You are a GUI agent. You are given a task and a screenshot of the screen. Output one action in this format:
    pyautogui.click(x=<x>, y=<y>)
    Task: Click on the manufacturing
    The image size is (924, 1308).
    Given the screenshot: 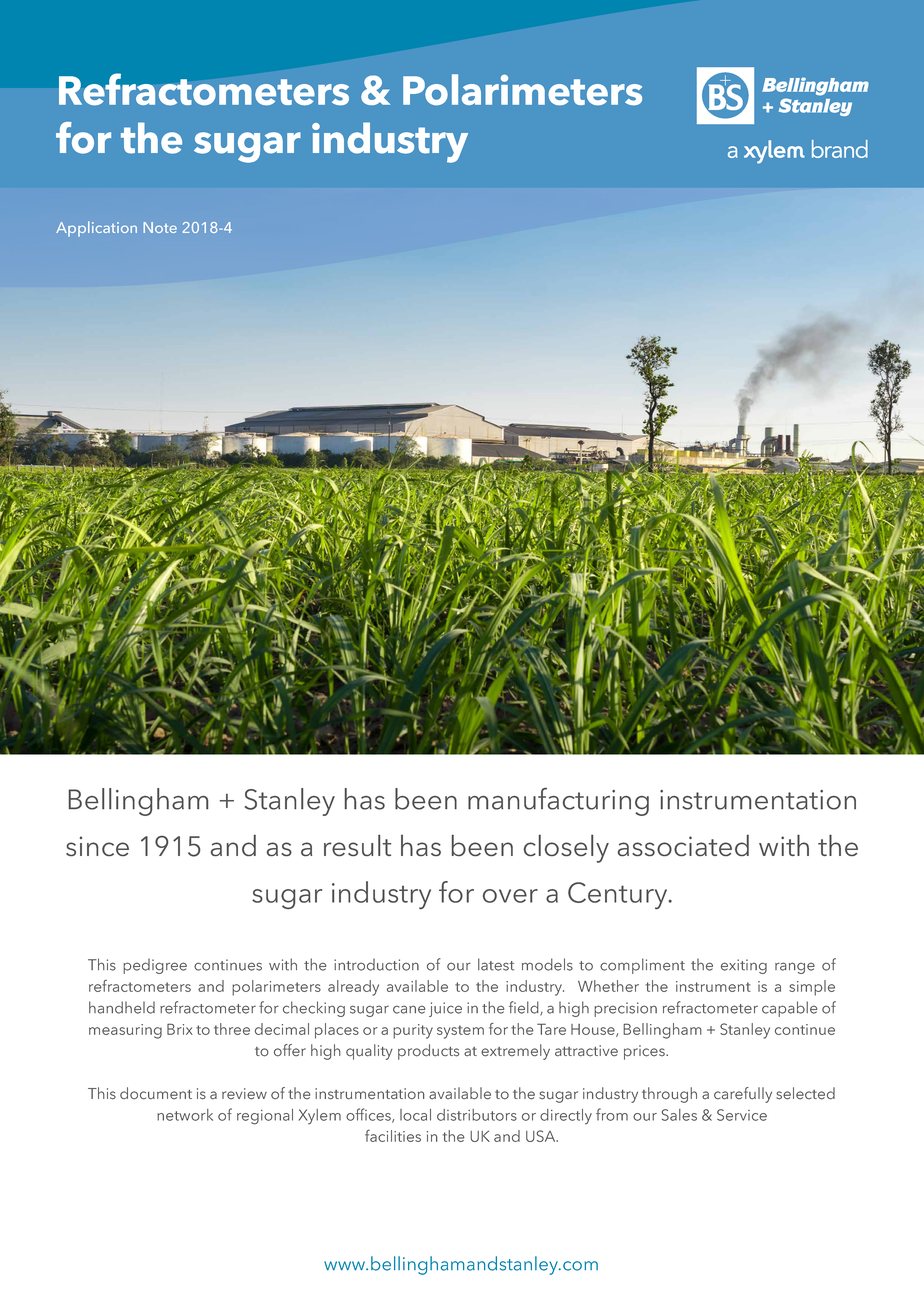 What is the action you would take?
    pyautogui.click(x=558, y=802)
